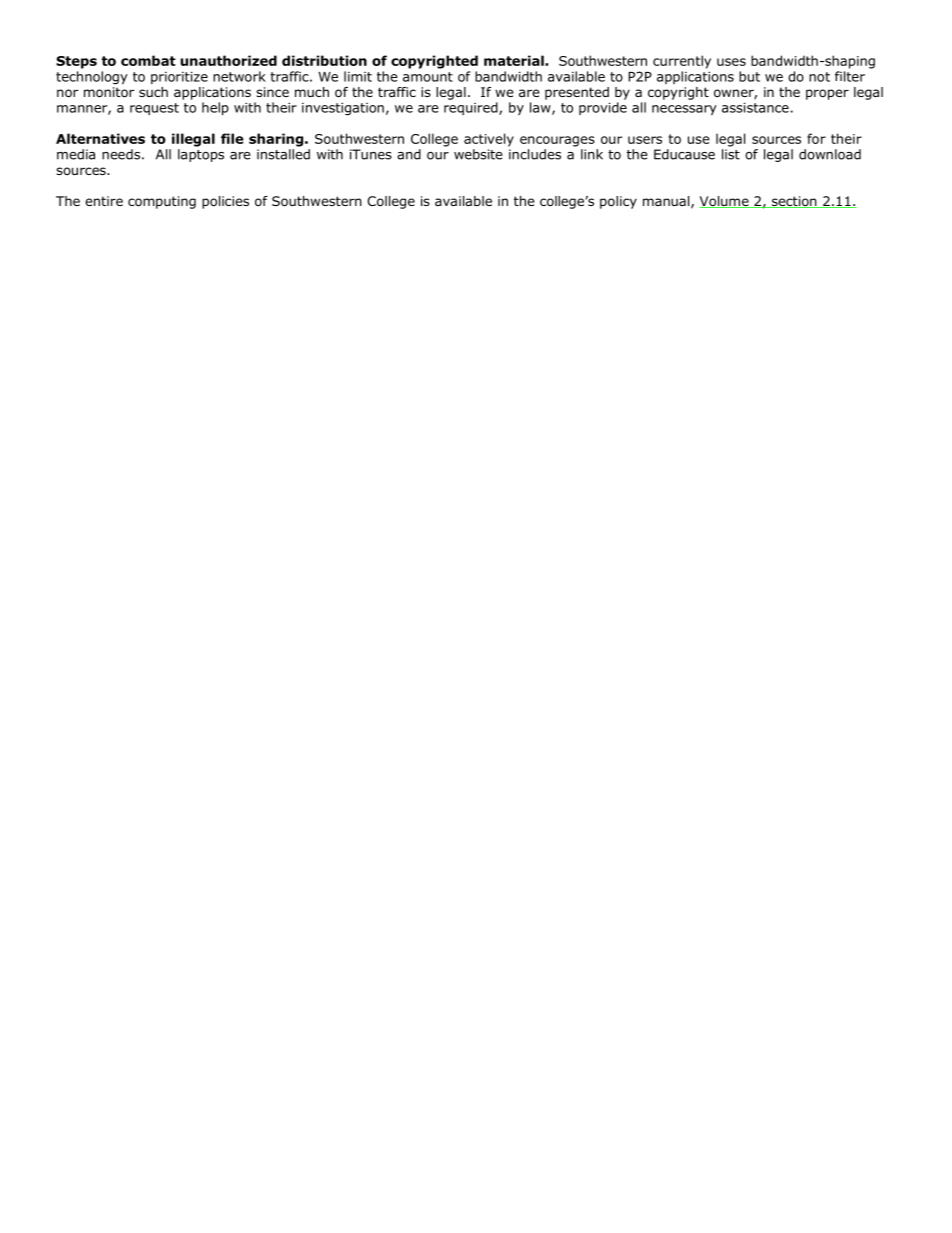 Image resolution: width=952 pixels, height=1233 pixels. I want to click on amount, so click(428, 77).
